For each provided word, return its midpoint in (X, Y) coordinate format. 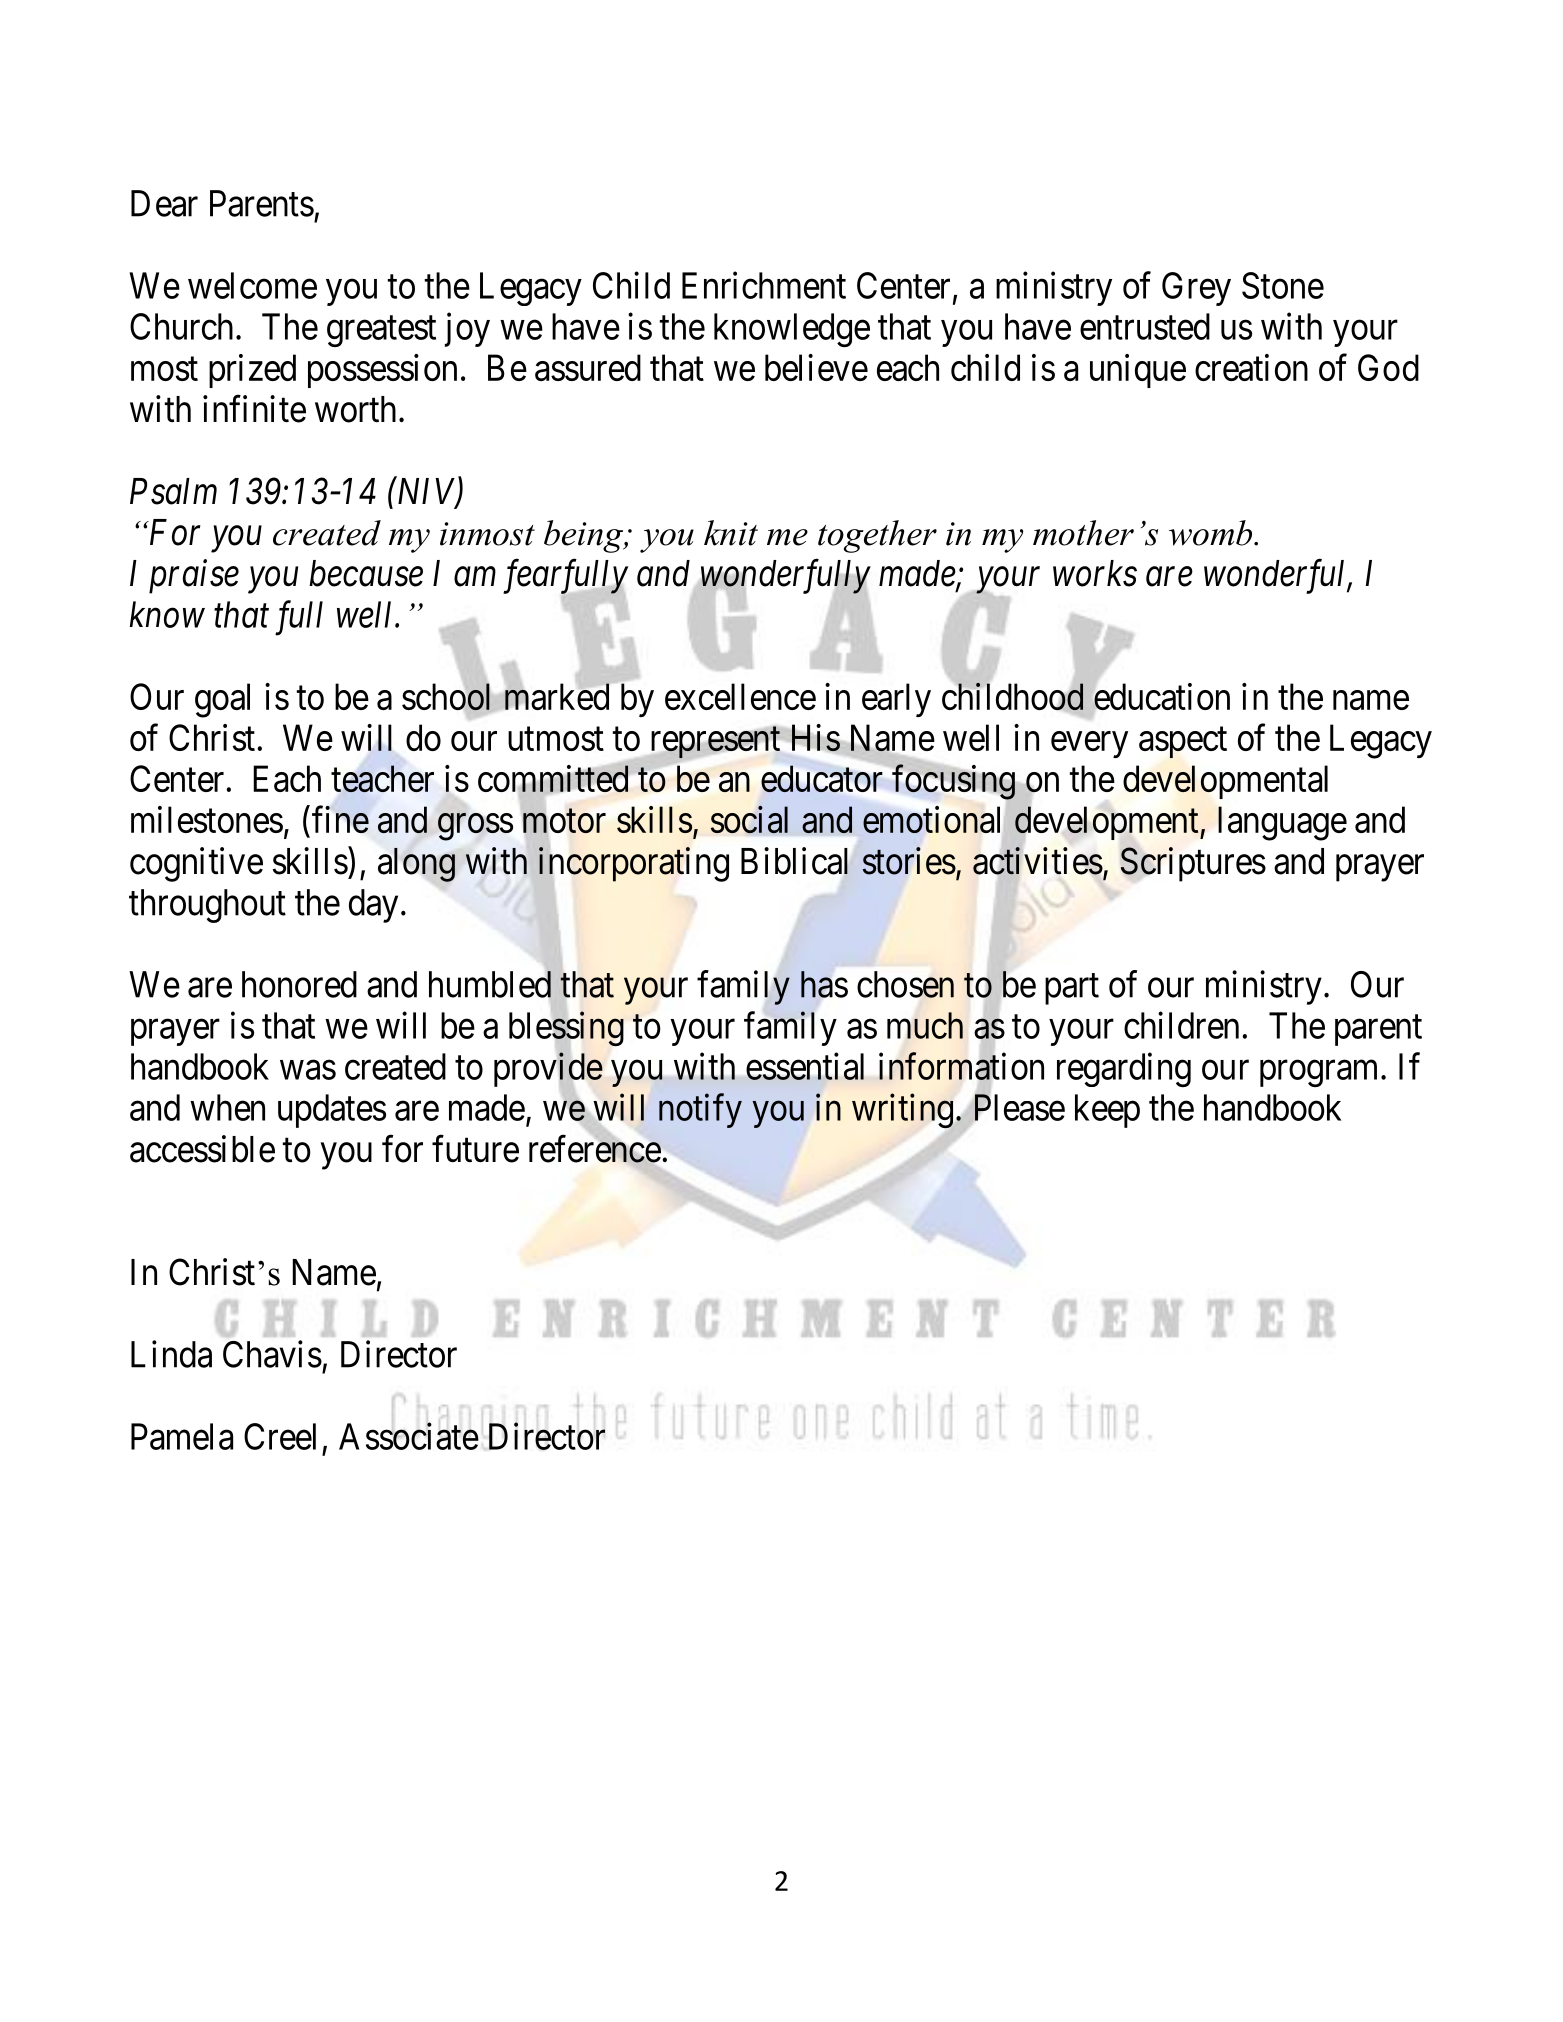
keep (1107, 1111)
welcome (252, 285)
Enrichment (764, 285)
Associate (409, 1436)
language (1282, 823)
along (416, 865)
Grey (1196, 289)
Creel (280, 1436)
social (749, 820)
